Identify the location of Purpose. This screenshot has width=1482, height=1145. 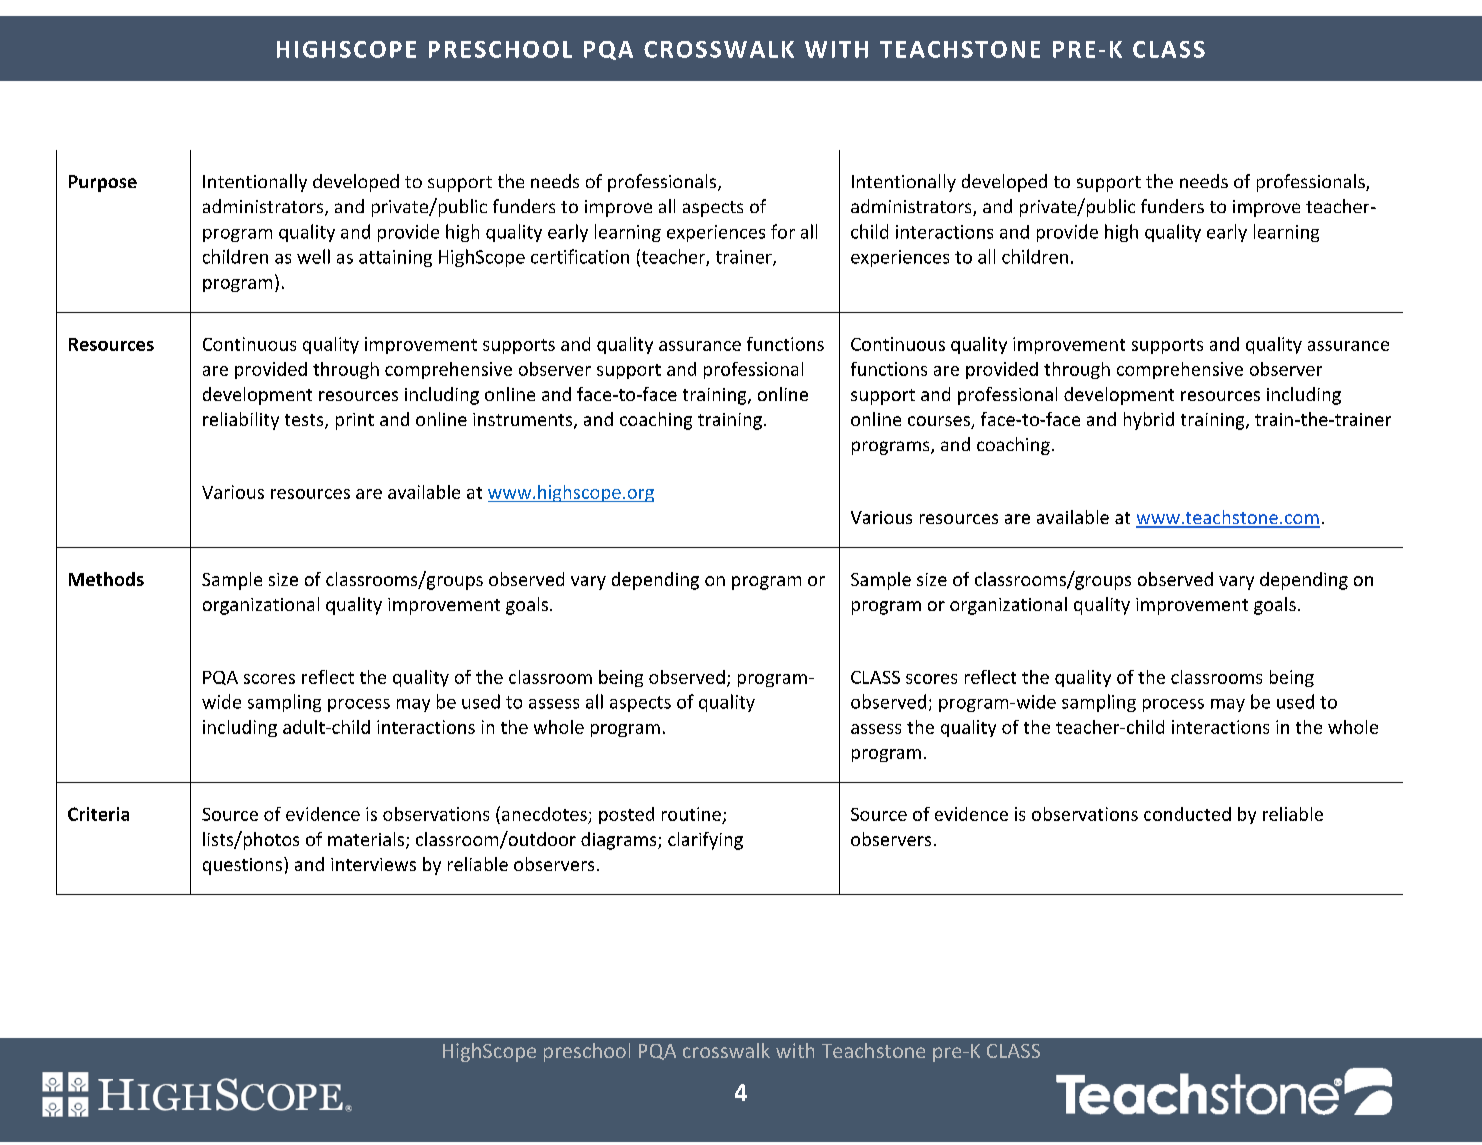
(103, 183).
